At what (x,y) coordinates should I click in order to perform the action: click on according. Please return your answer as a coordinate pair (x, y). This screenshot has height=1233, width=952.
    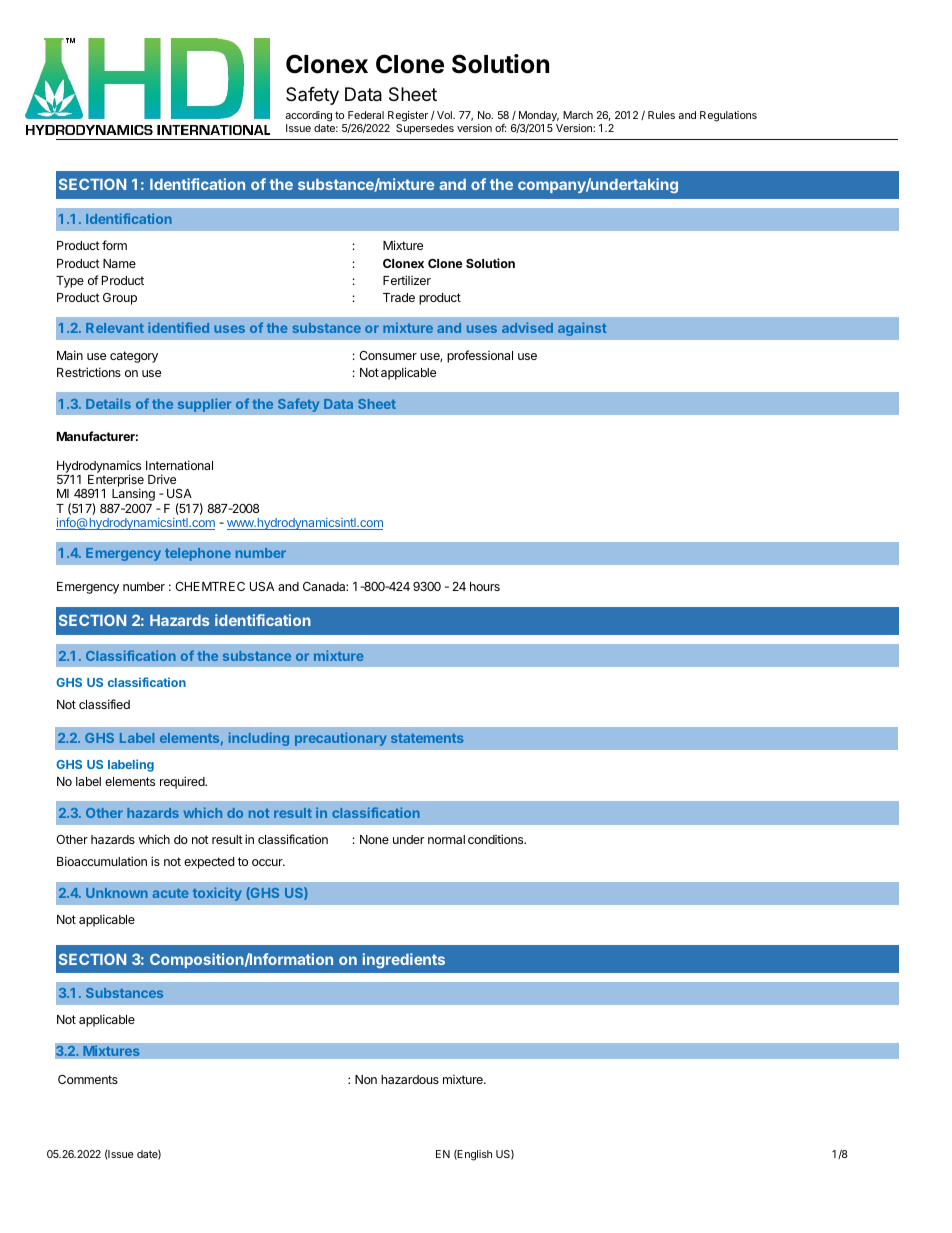
    Looking at the image, I should click on (308, 118).
